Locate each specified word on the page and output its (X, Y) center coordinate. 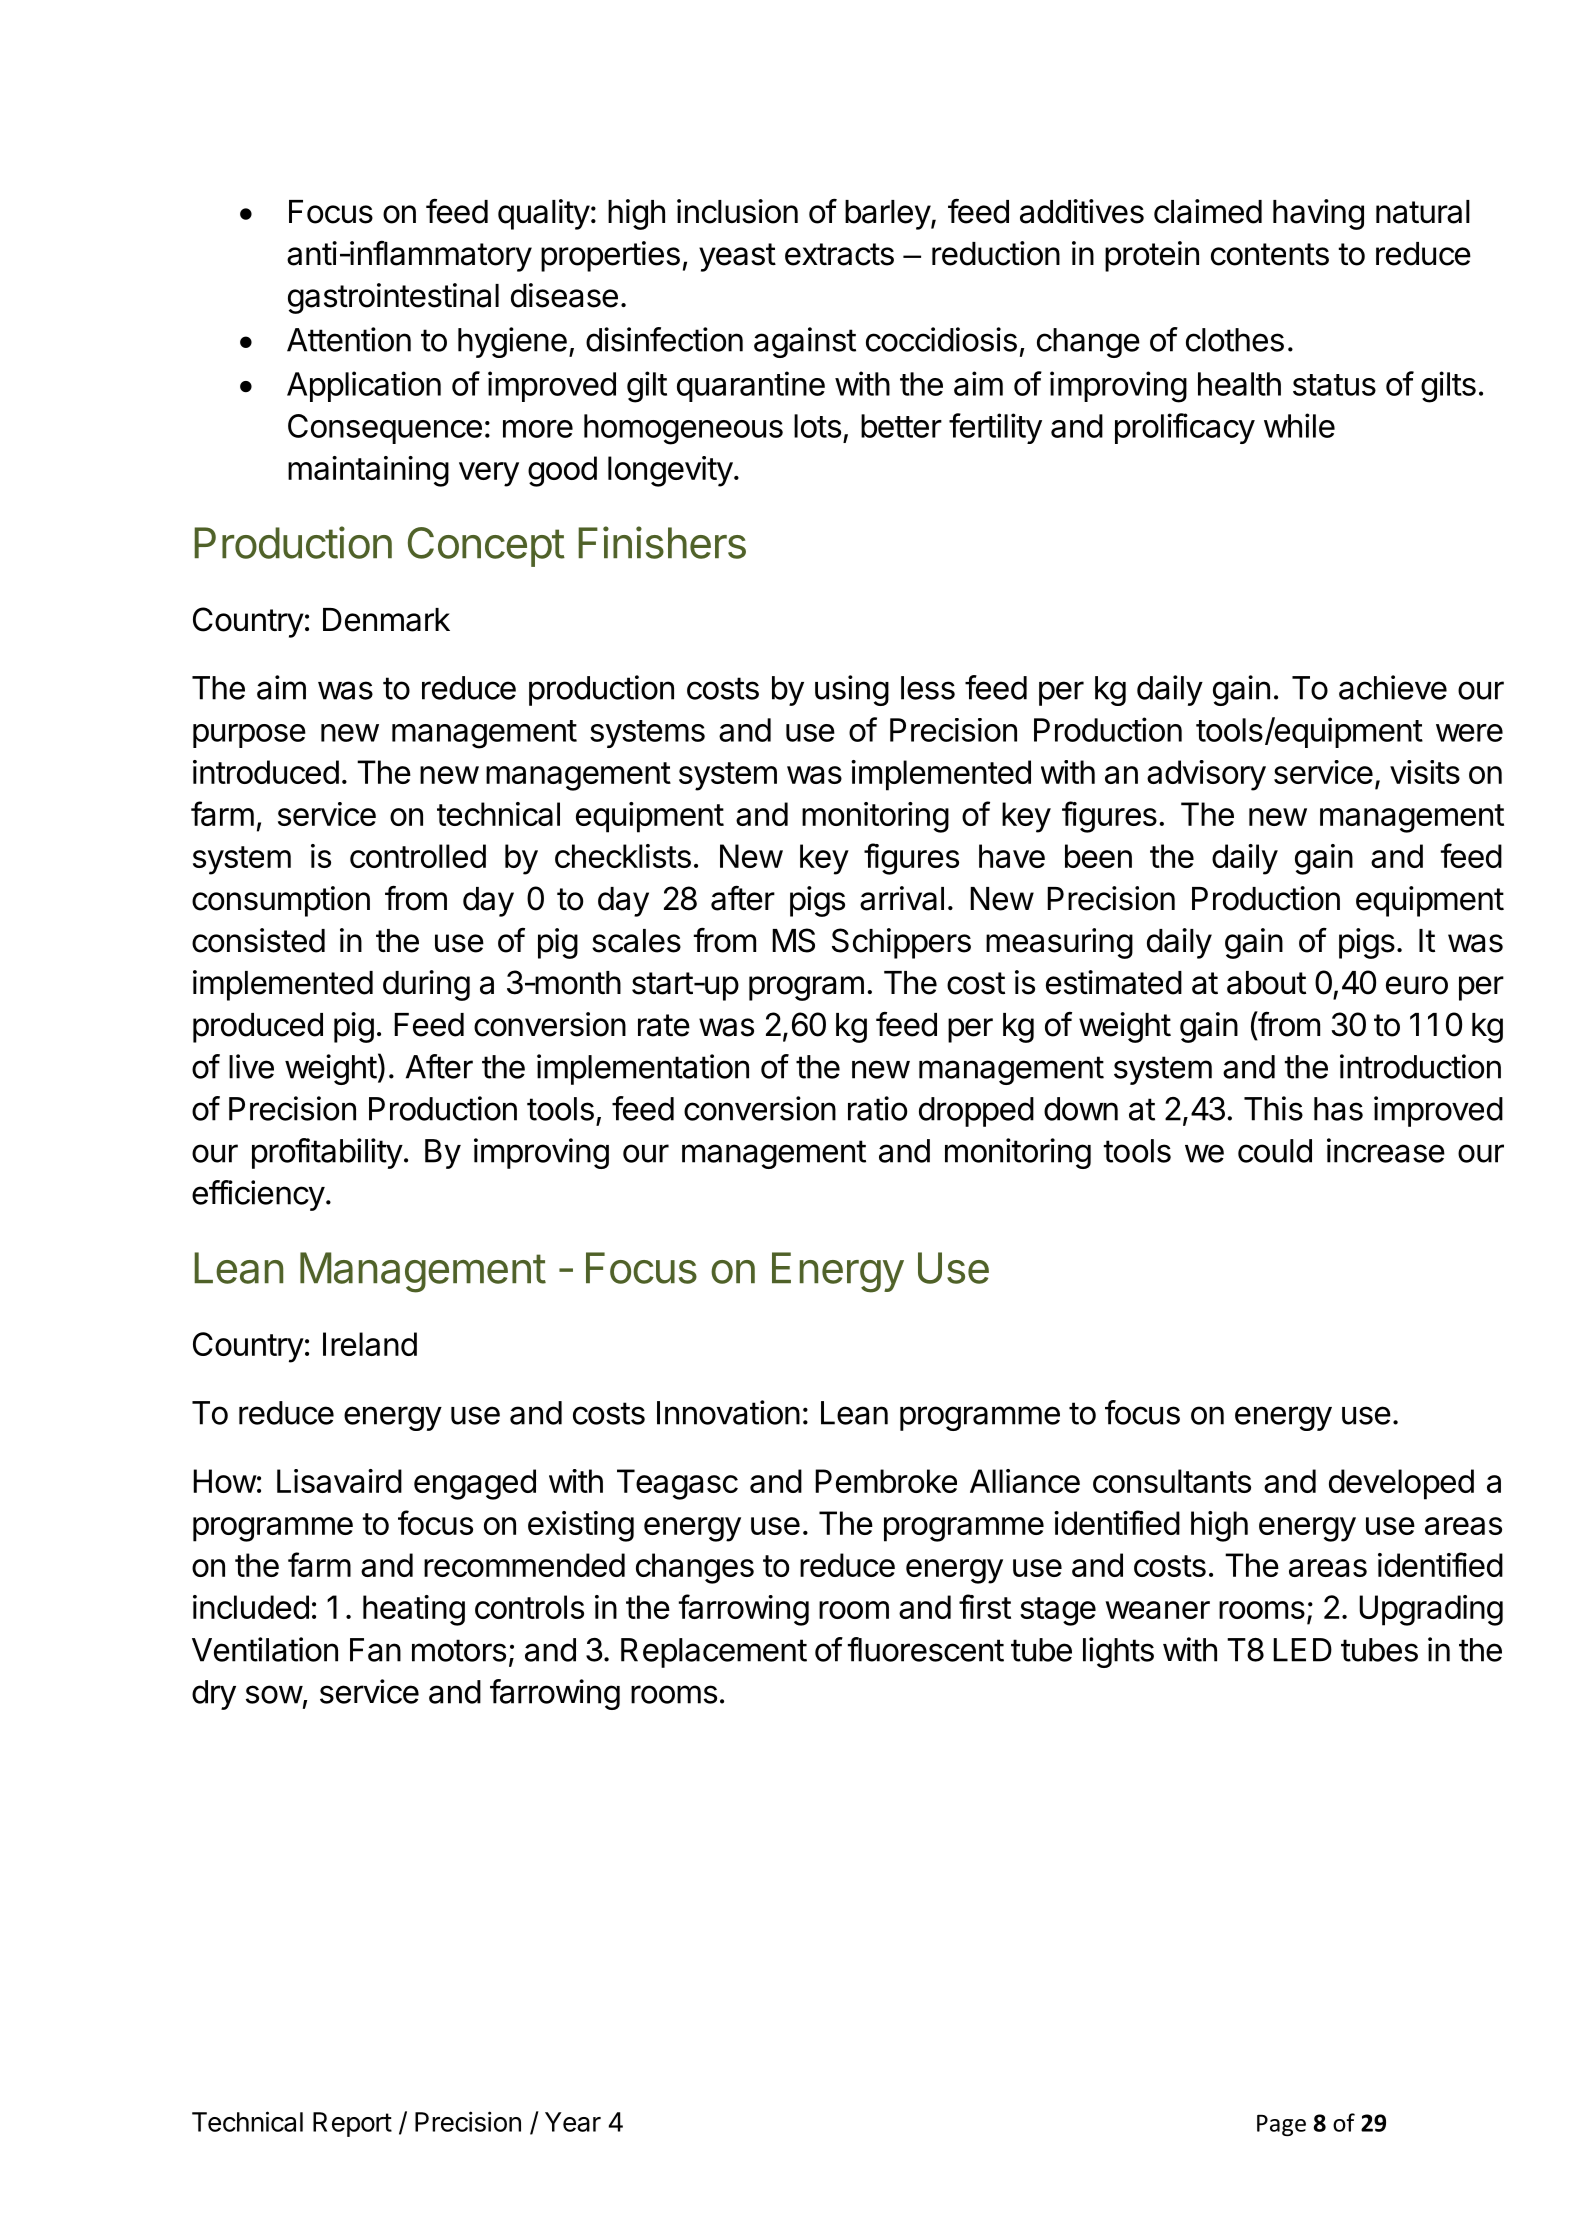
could (1275, 1151)
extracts (839, 254)
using (852, 690)
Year (573, 2122)
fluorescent (926, 1649)
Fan (375, 1650)
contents (1270, 254)
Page (1281, 2125)
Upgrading (1431, 1610)
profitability (327, 1153)
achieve (1393, 687)
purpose (249, 736)
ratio (877, 1108)
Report (352, 2124)
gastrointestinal (393, 298)
